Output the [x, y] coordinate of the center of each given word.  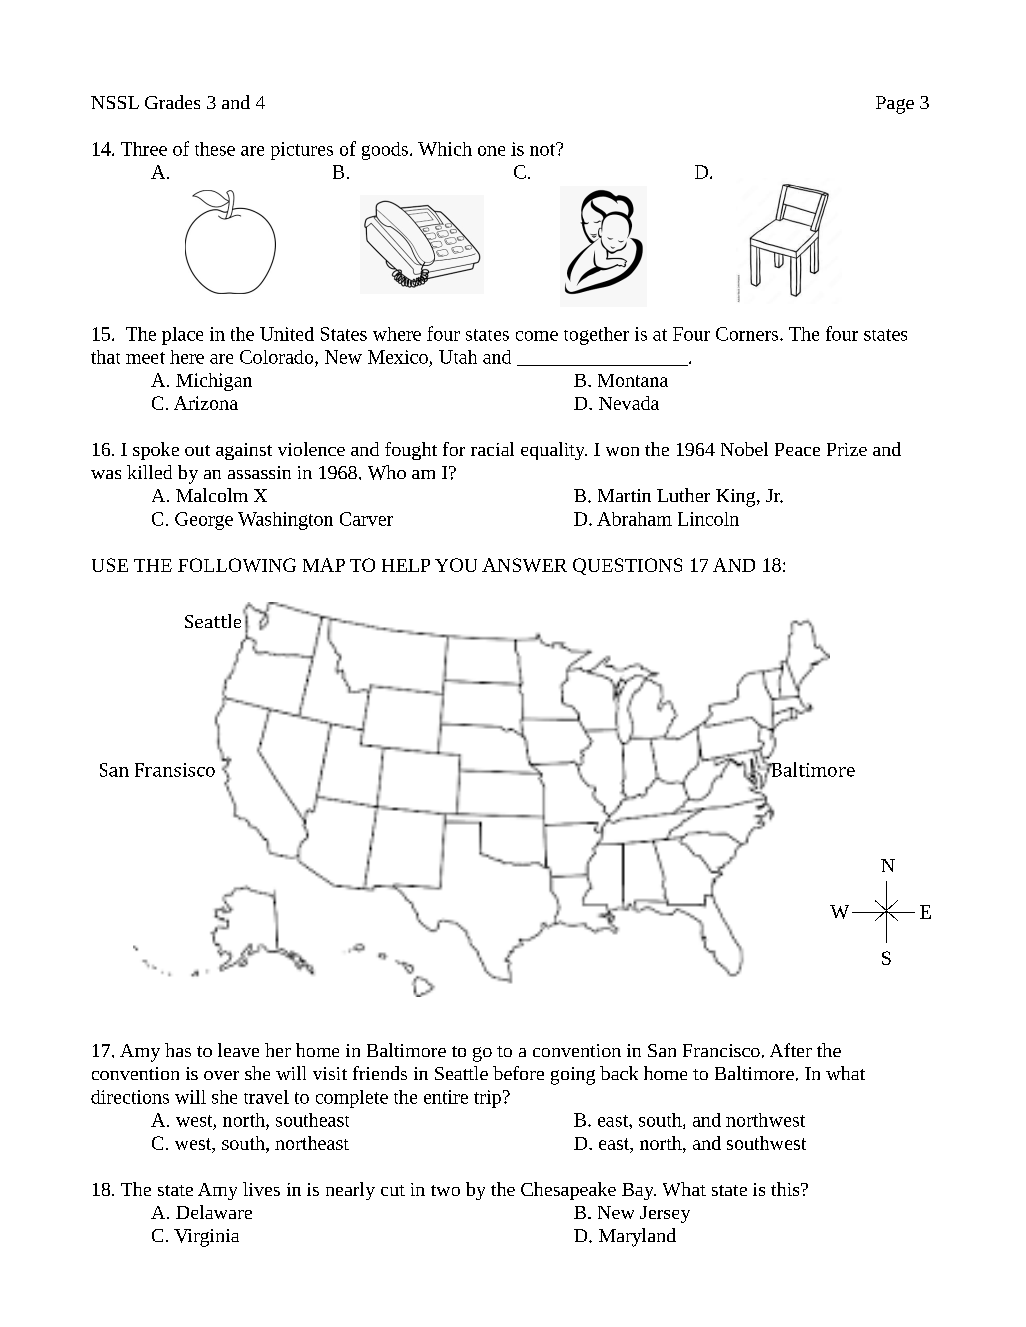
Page [895, 105]
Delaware [214, 1212]
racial [492, 449]
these [215, 149]
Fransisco [175, 770]
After [791, 1050]
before [518, 1073]
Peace [797, 449]
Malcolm [212, 495]
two [445, 1190]
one [491, 151]
